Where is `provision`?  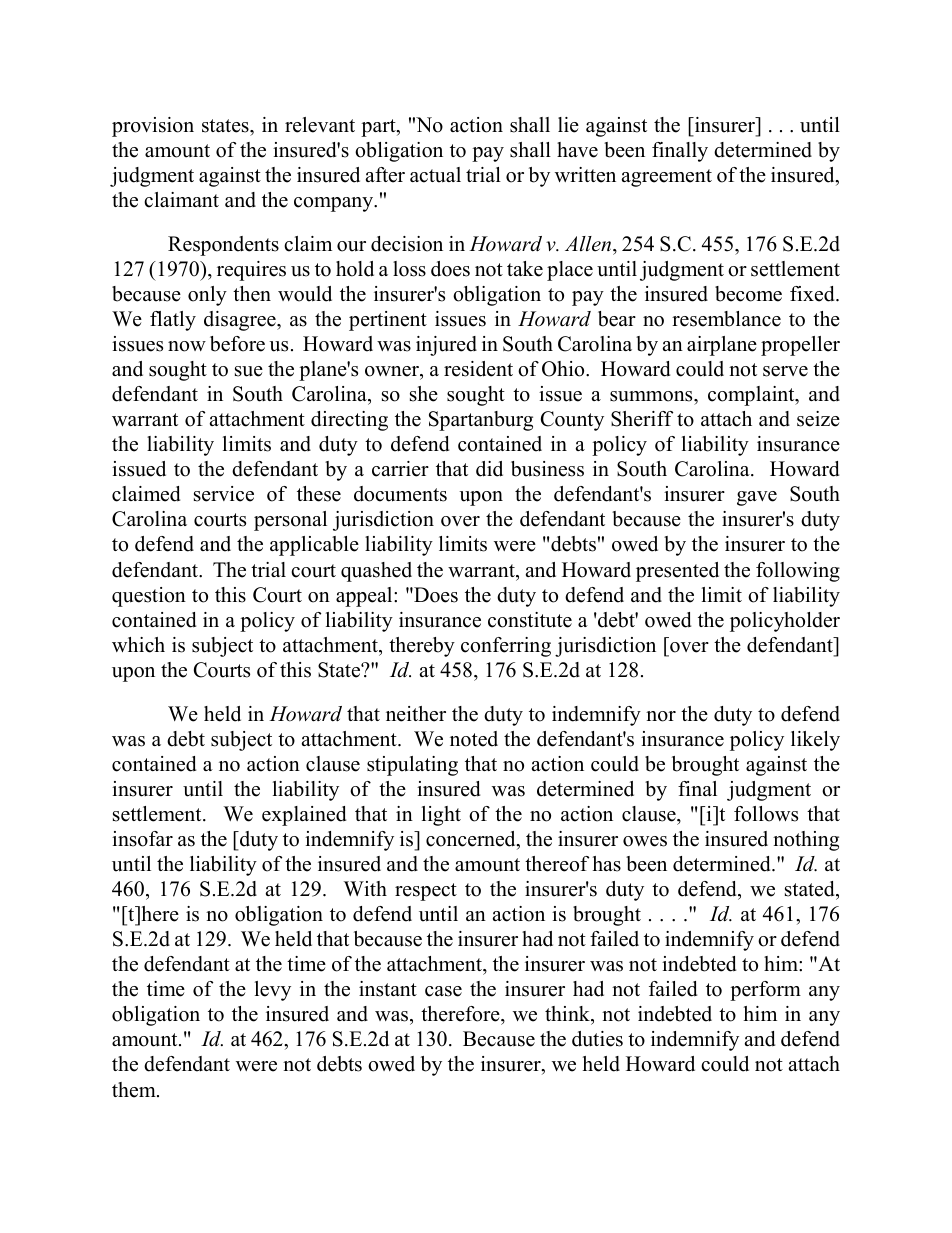 provision is located at coordinates (153, 127).
